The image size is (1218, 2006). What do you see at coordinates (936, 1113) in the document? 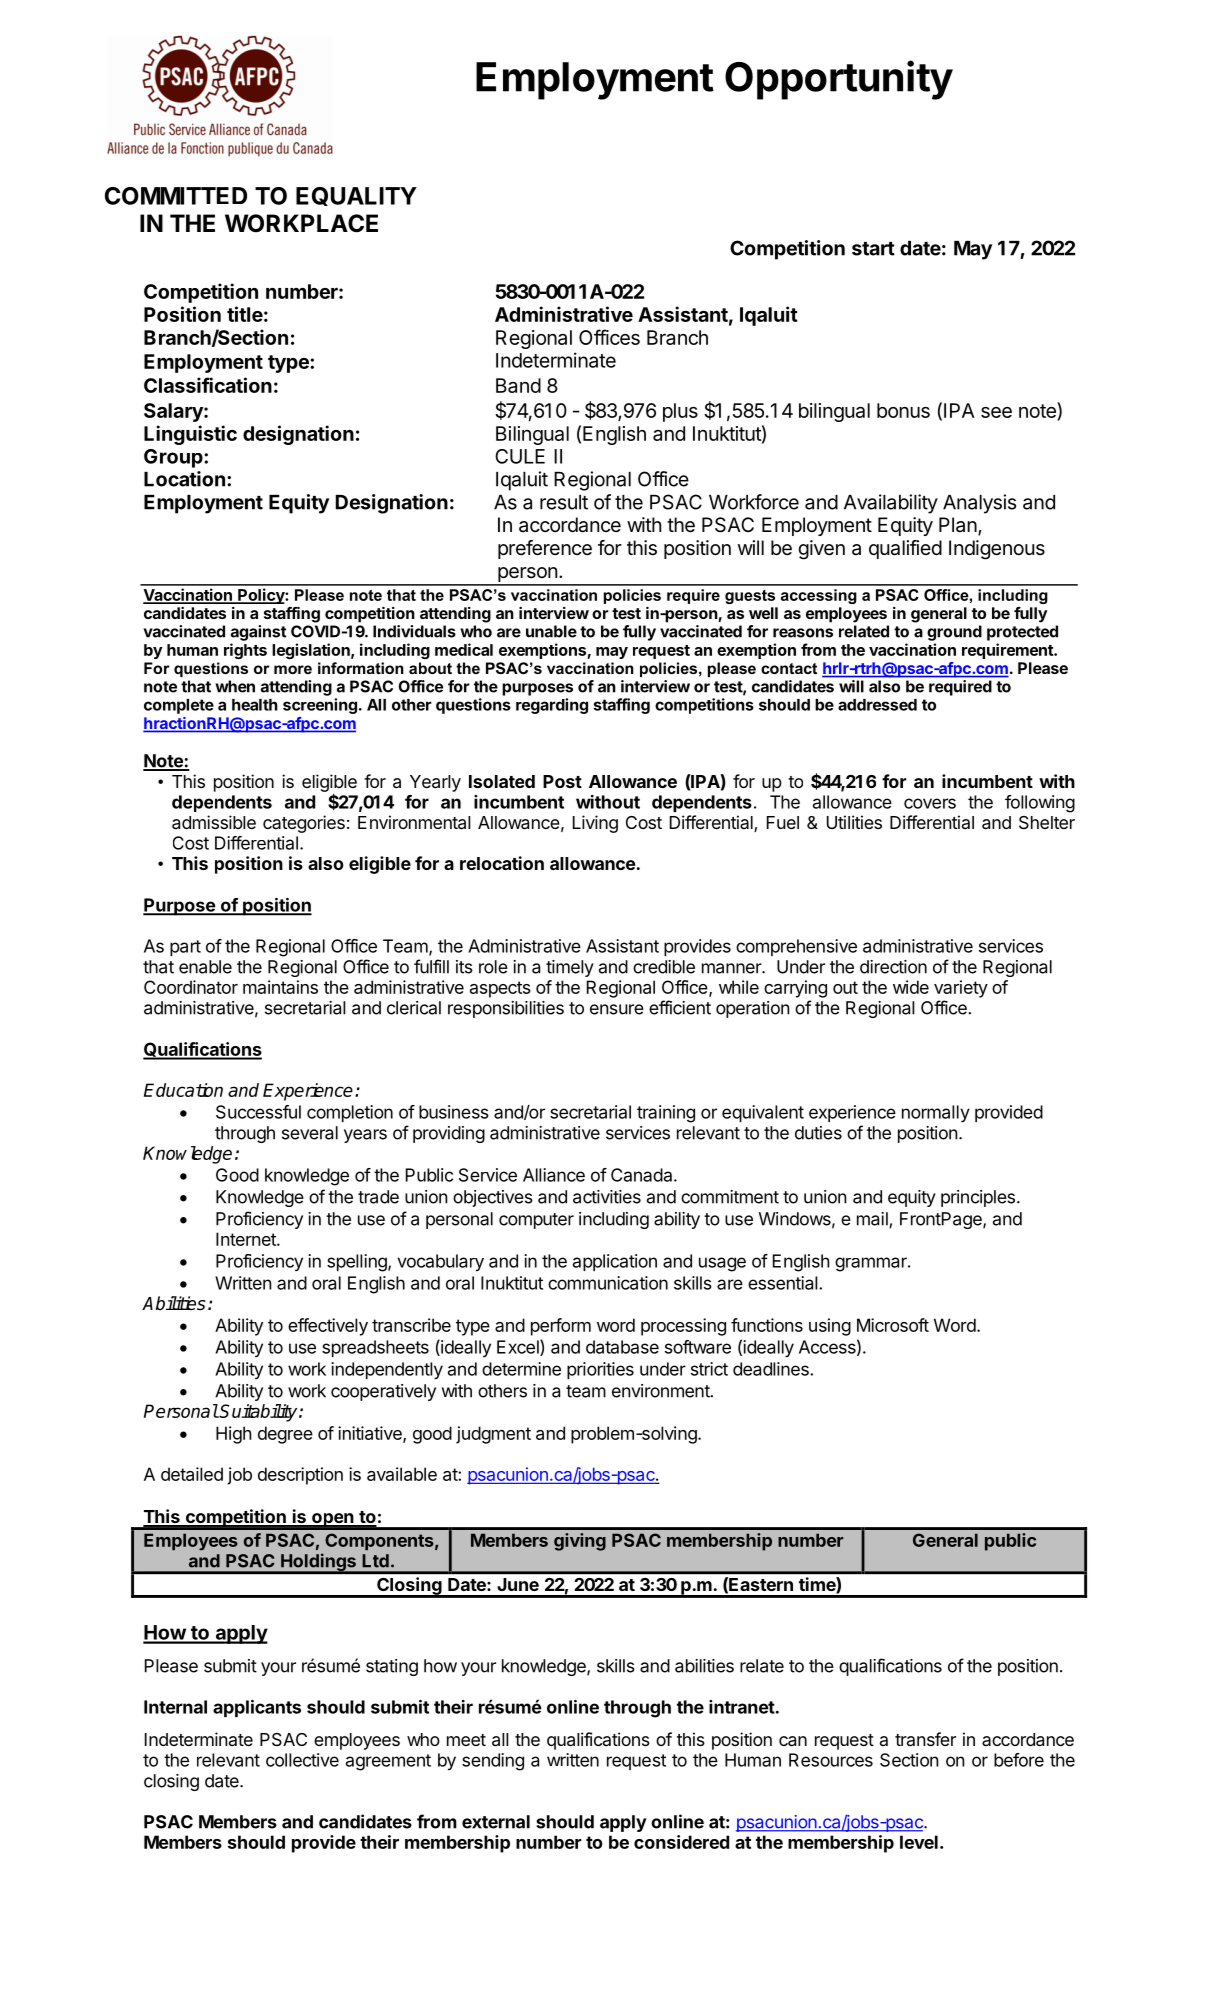
I see `normally` at bounding box center [936, 1113].
